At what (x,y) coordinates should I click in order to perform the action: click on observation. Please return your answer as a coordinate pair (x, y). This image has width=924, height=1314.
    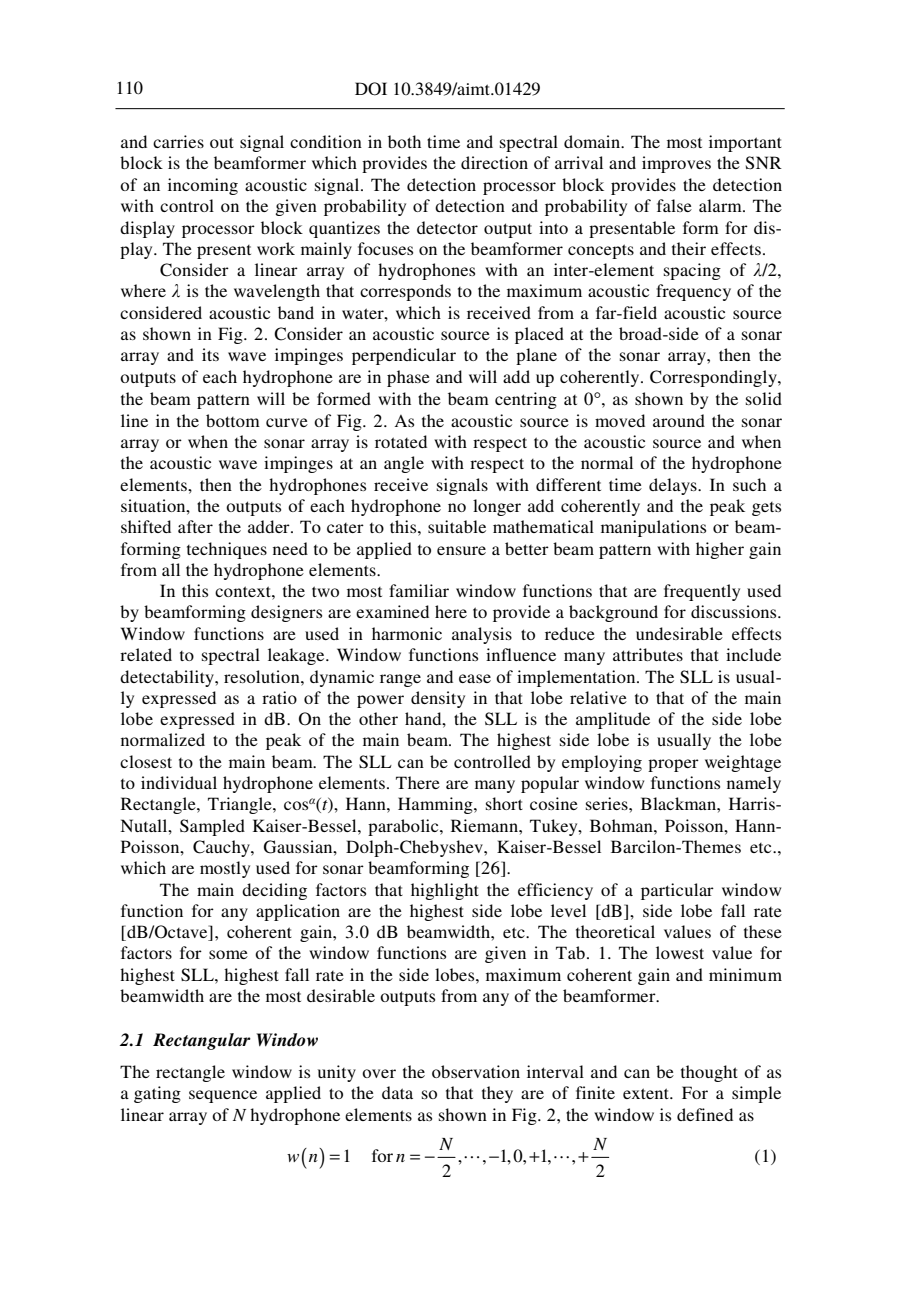
    Looking at the image, I should click on (476, 1071).
